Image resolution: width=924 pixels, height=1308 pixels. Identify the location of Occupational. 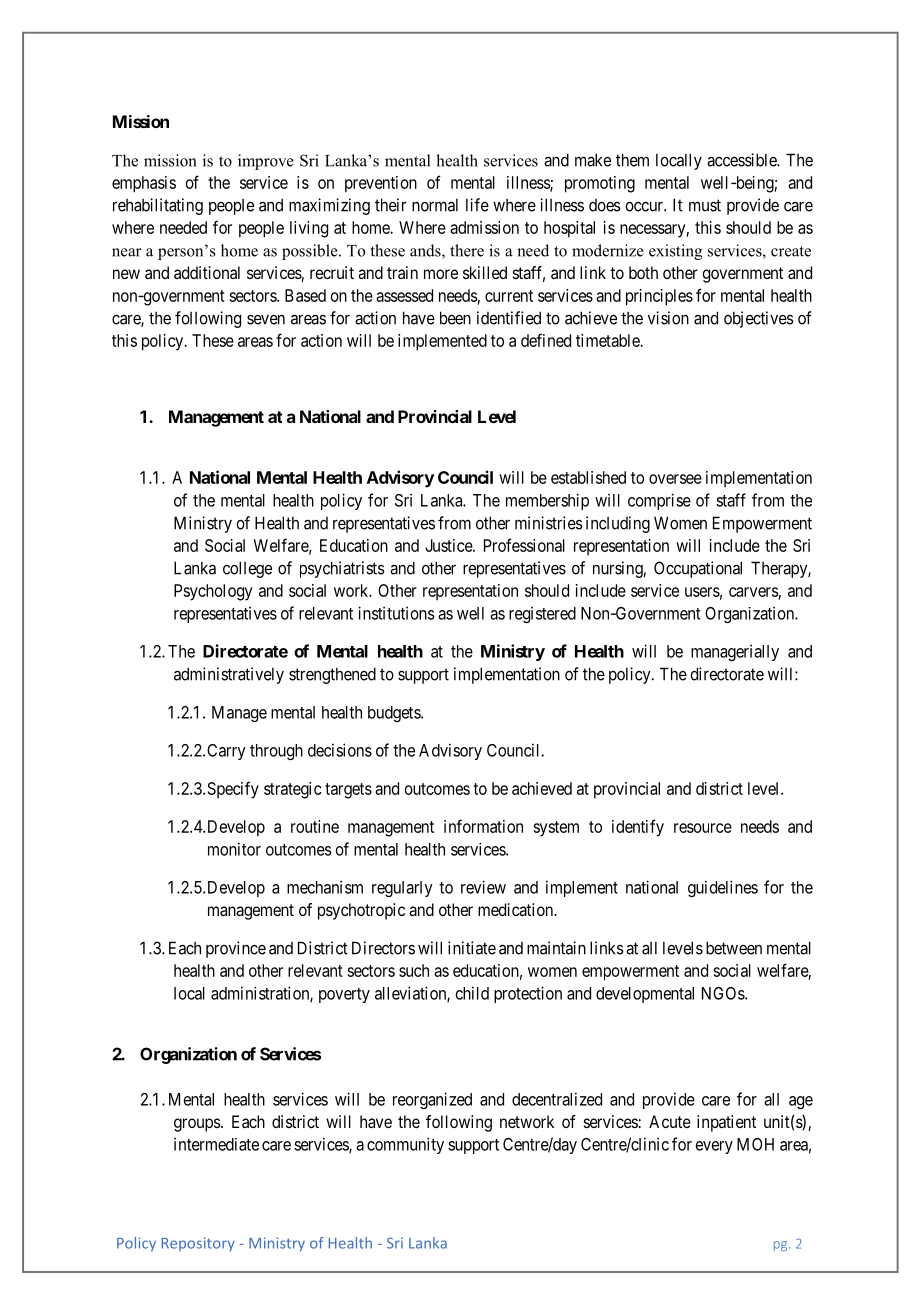
(698, 569).
